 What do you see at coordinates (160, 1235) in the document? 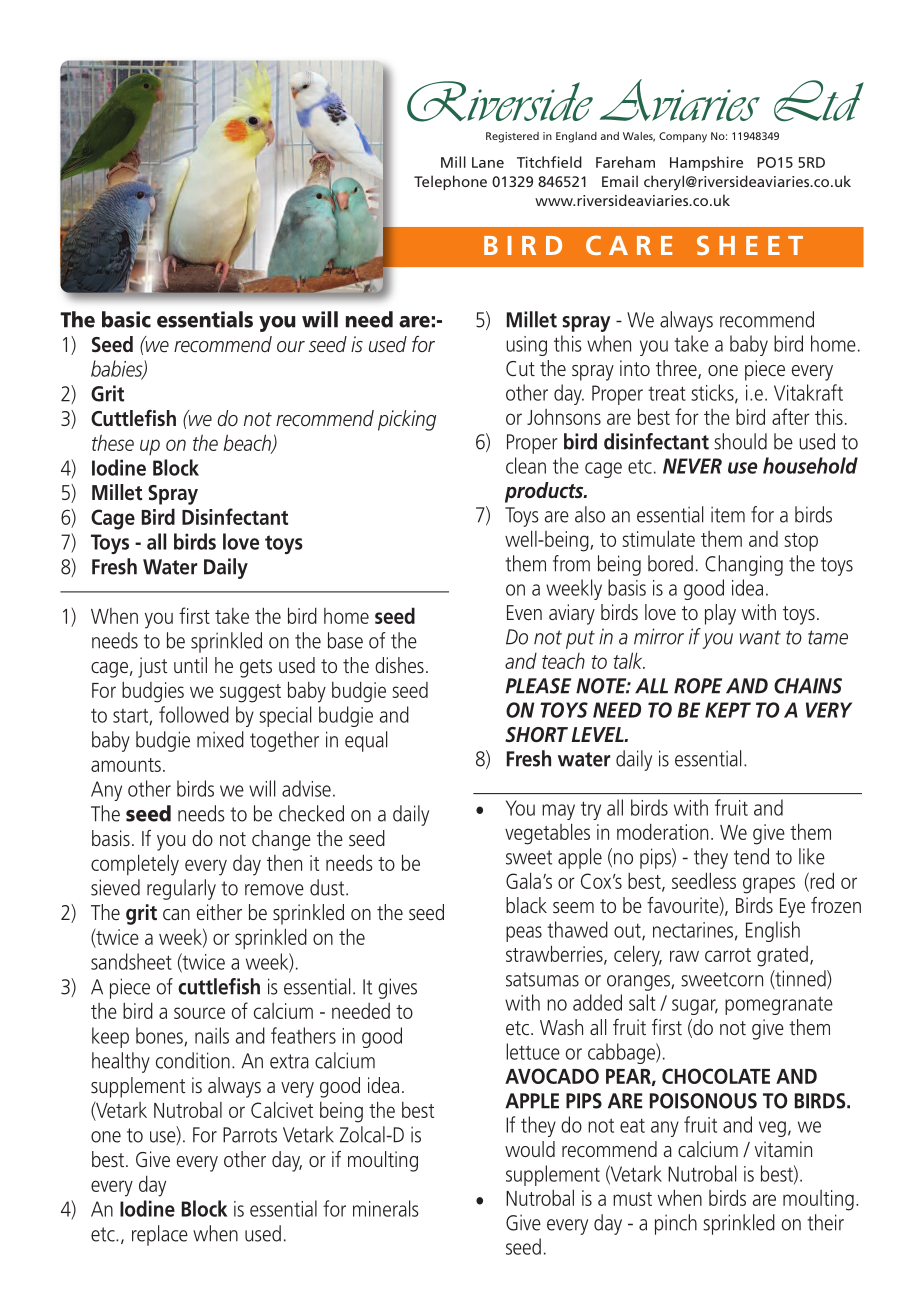
I see `replace` at bounding box center [160, 1235].
